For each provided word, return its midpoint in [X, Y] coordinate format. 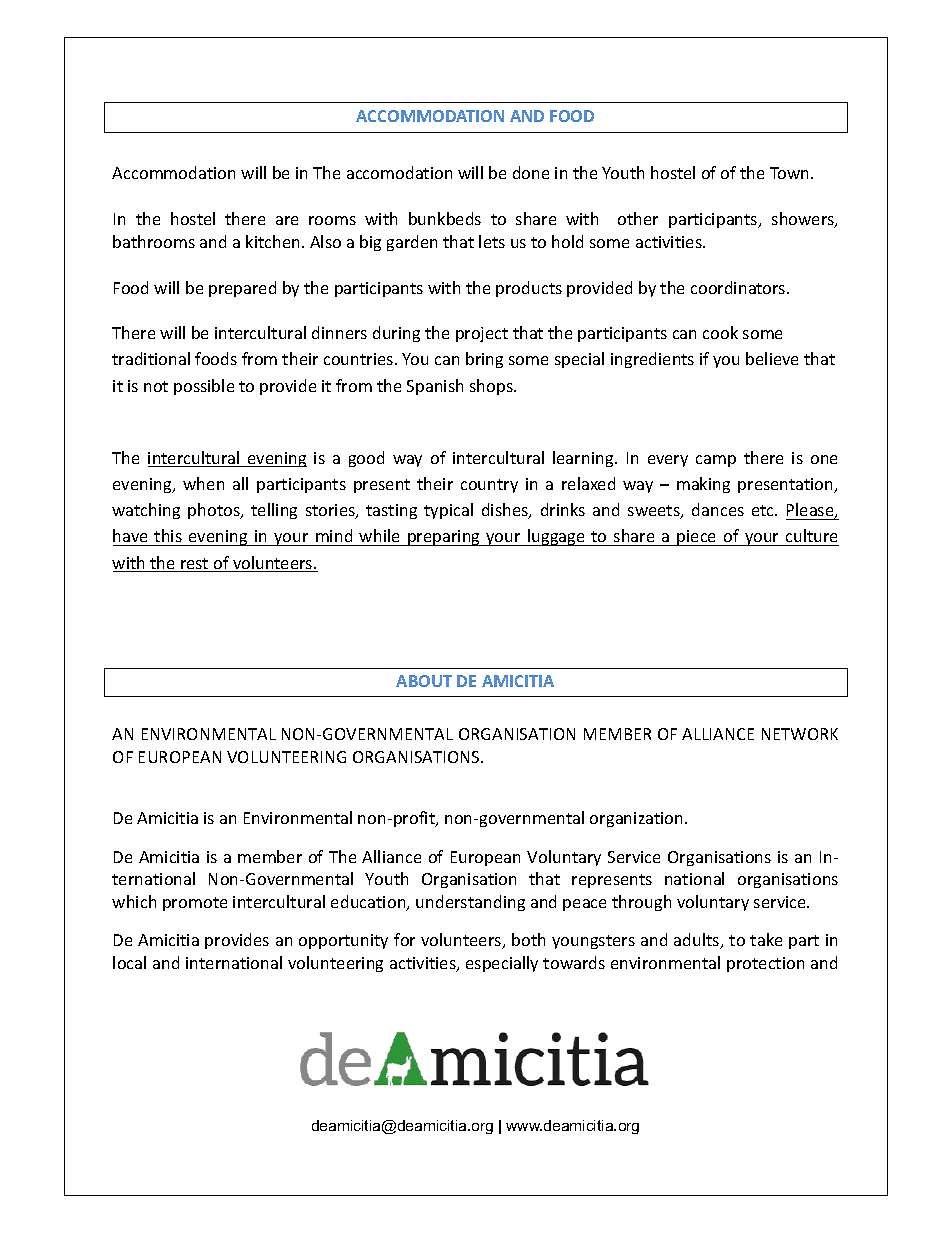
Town [791, 173]
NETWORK [800, 734]
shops [492, 387]
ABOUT [424, 681]
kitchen [272, 241]
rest [195, 565]
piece [697, 538]
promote [195, 904]
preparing [444, 538]
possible [204, 387]
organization [638, 819]
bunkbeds [445, 218]
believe [772, 358]
